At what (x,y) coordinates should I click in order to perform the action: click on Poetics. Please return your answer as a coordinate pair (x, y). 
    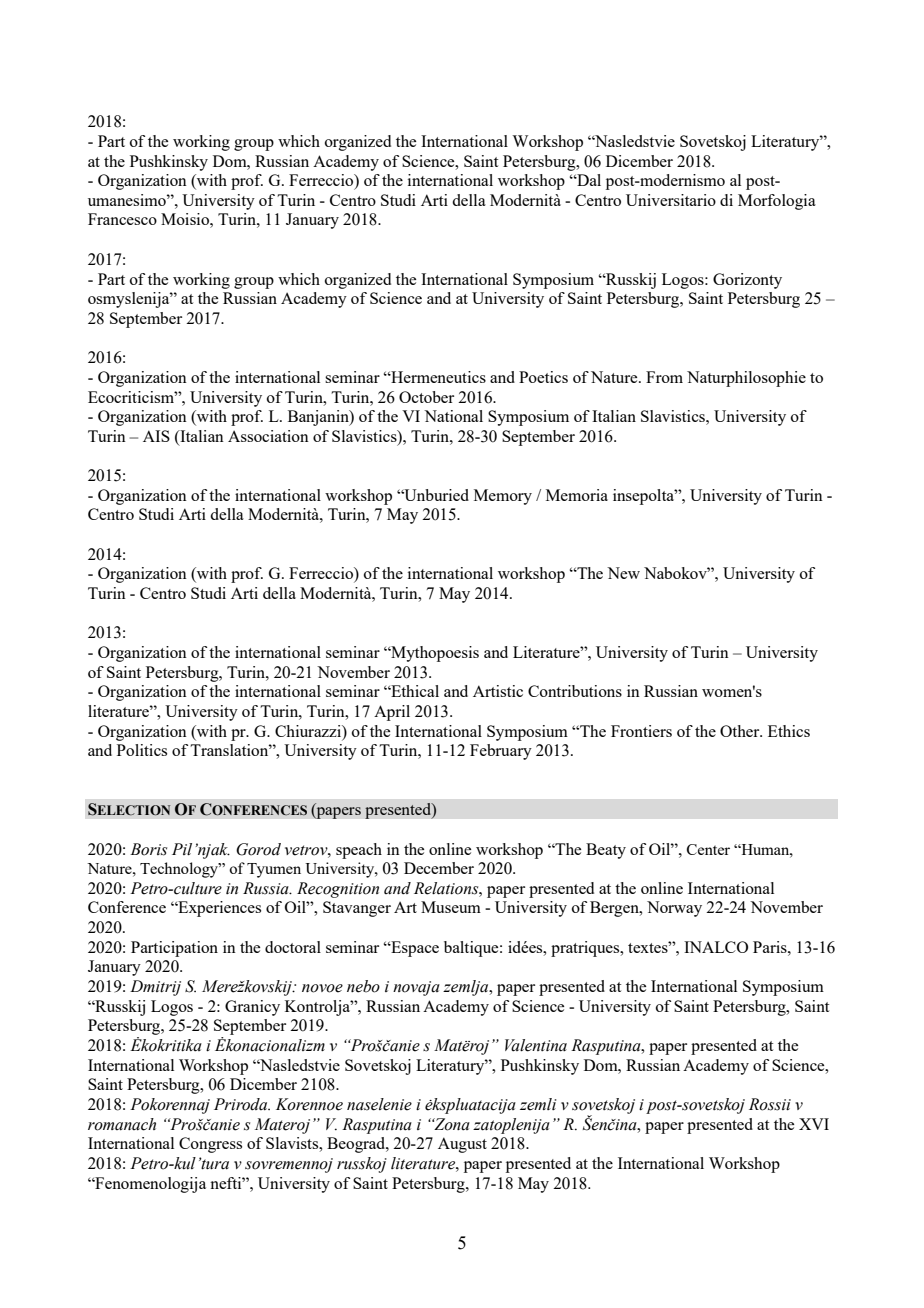
    Looking at the image, I should click on (543, 377).
